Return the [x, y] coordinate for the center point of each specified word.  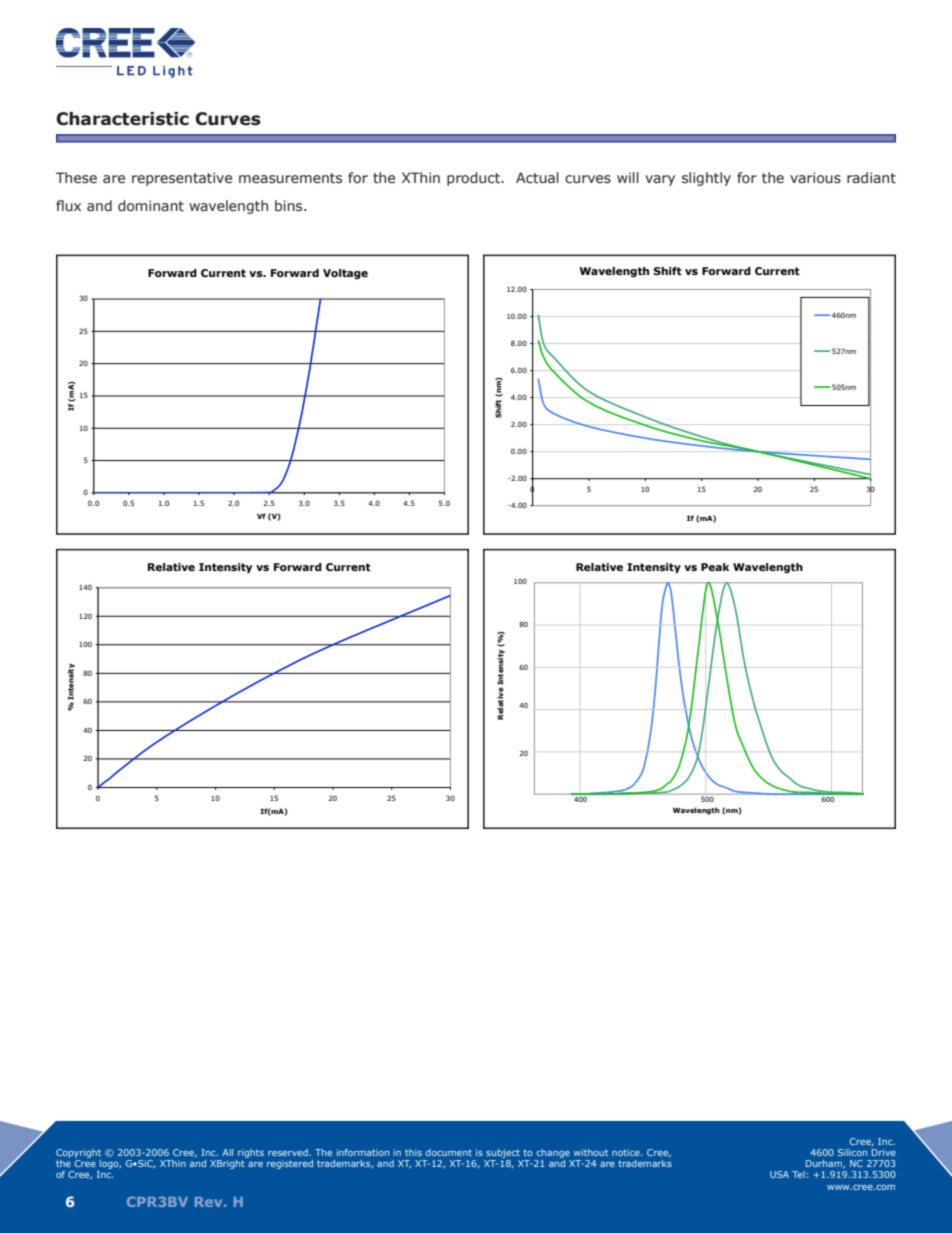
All [227, 1152]
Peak [715, 567]
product [474, 179]
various [815, 178]
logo [109, 1166]
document [449, 1152]
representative [182, 179]
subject [503, 1153]
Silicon [852, 1152]
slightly [706, 179]
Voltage [345, 274]
